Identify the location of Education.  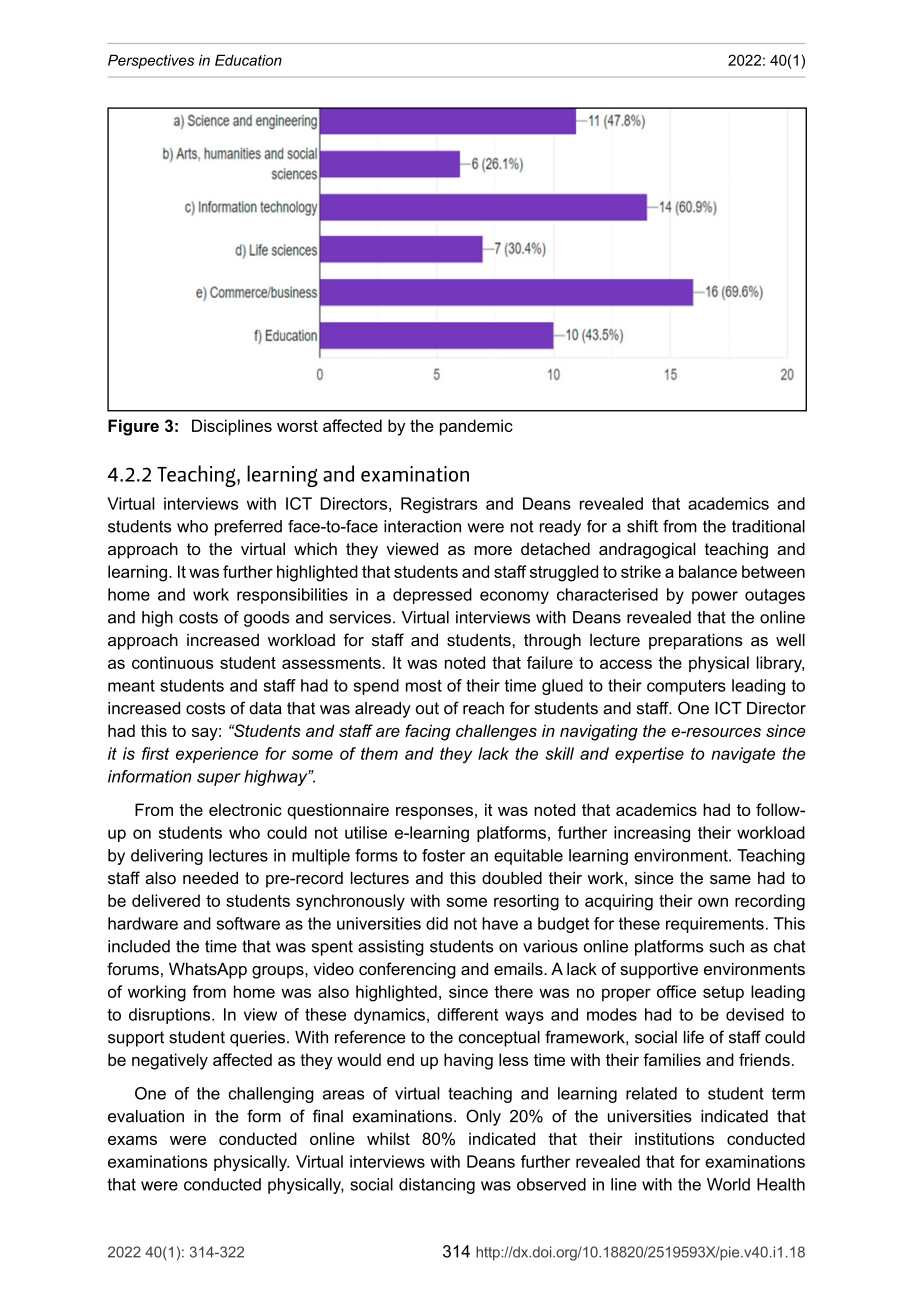
(248, 60).
